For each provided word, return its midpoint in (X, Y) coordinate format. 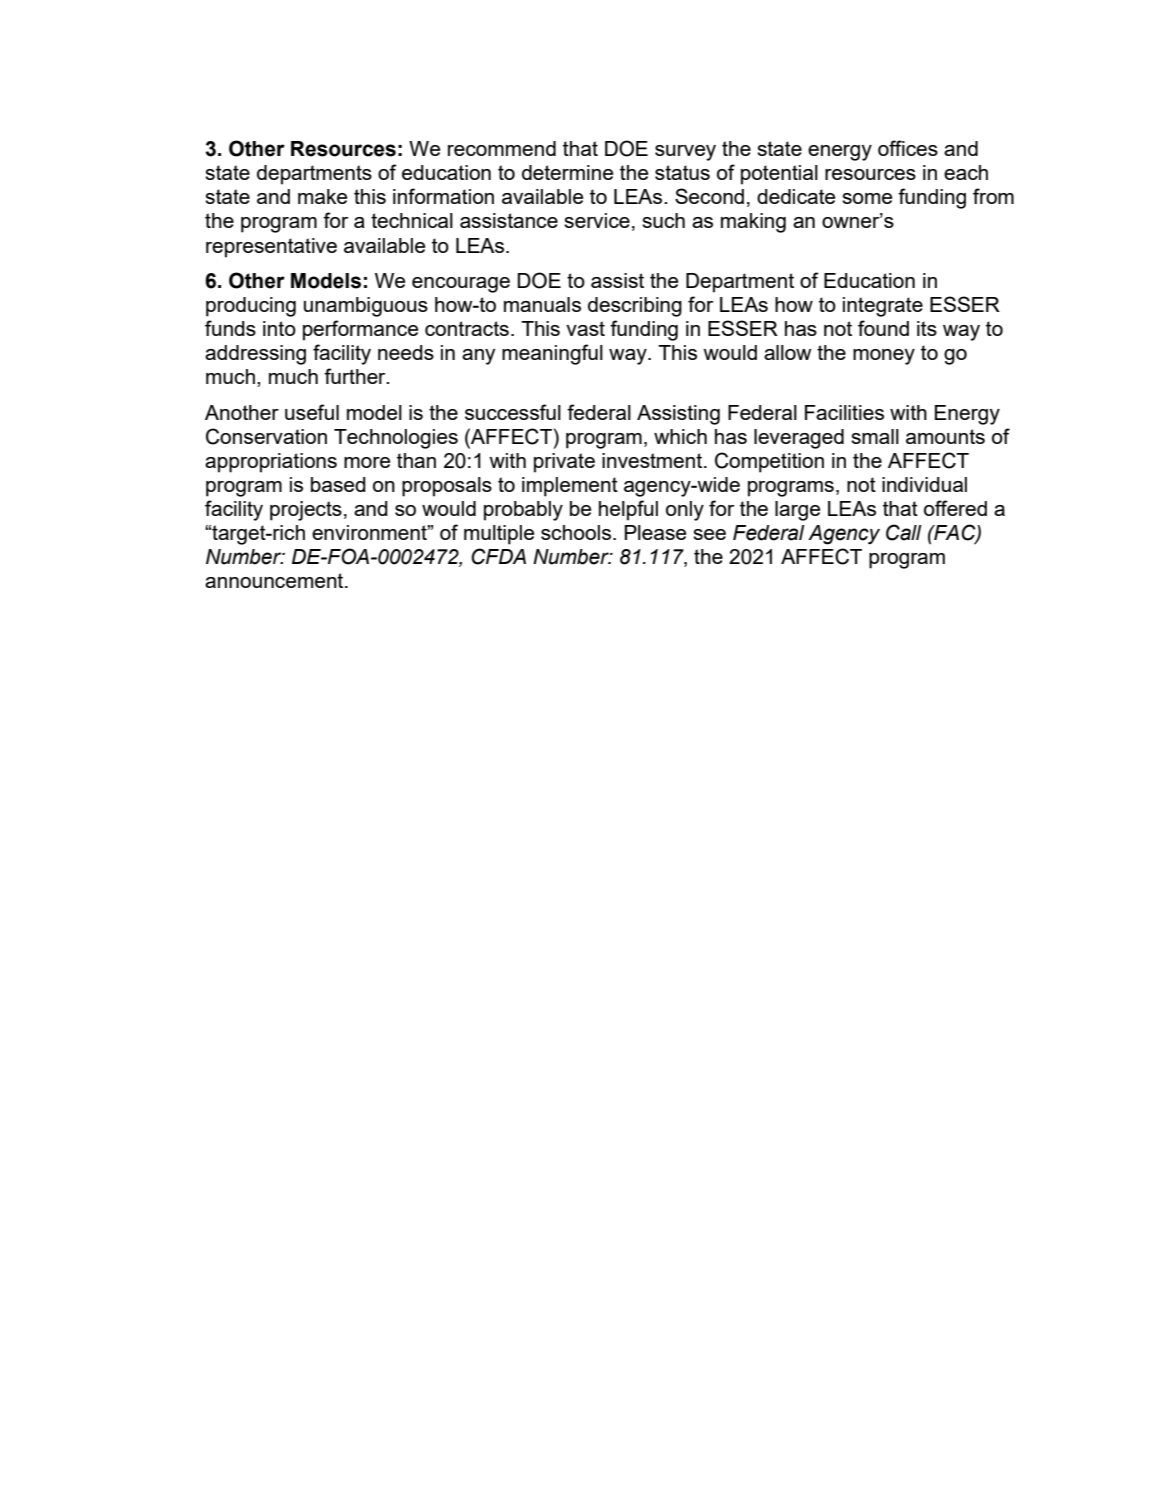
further (356, 376)
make (322, 196)
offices (908, 148)
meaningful (552, 354)
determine (567, 172)
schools (576, 532)
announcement (275, 580)
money (884, 357)
